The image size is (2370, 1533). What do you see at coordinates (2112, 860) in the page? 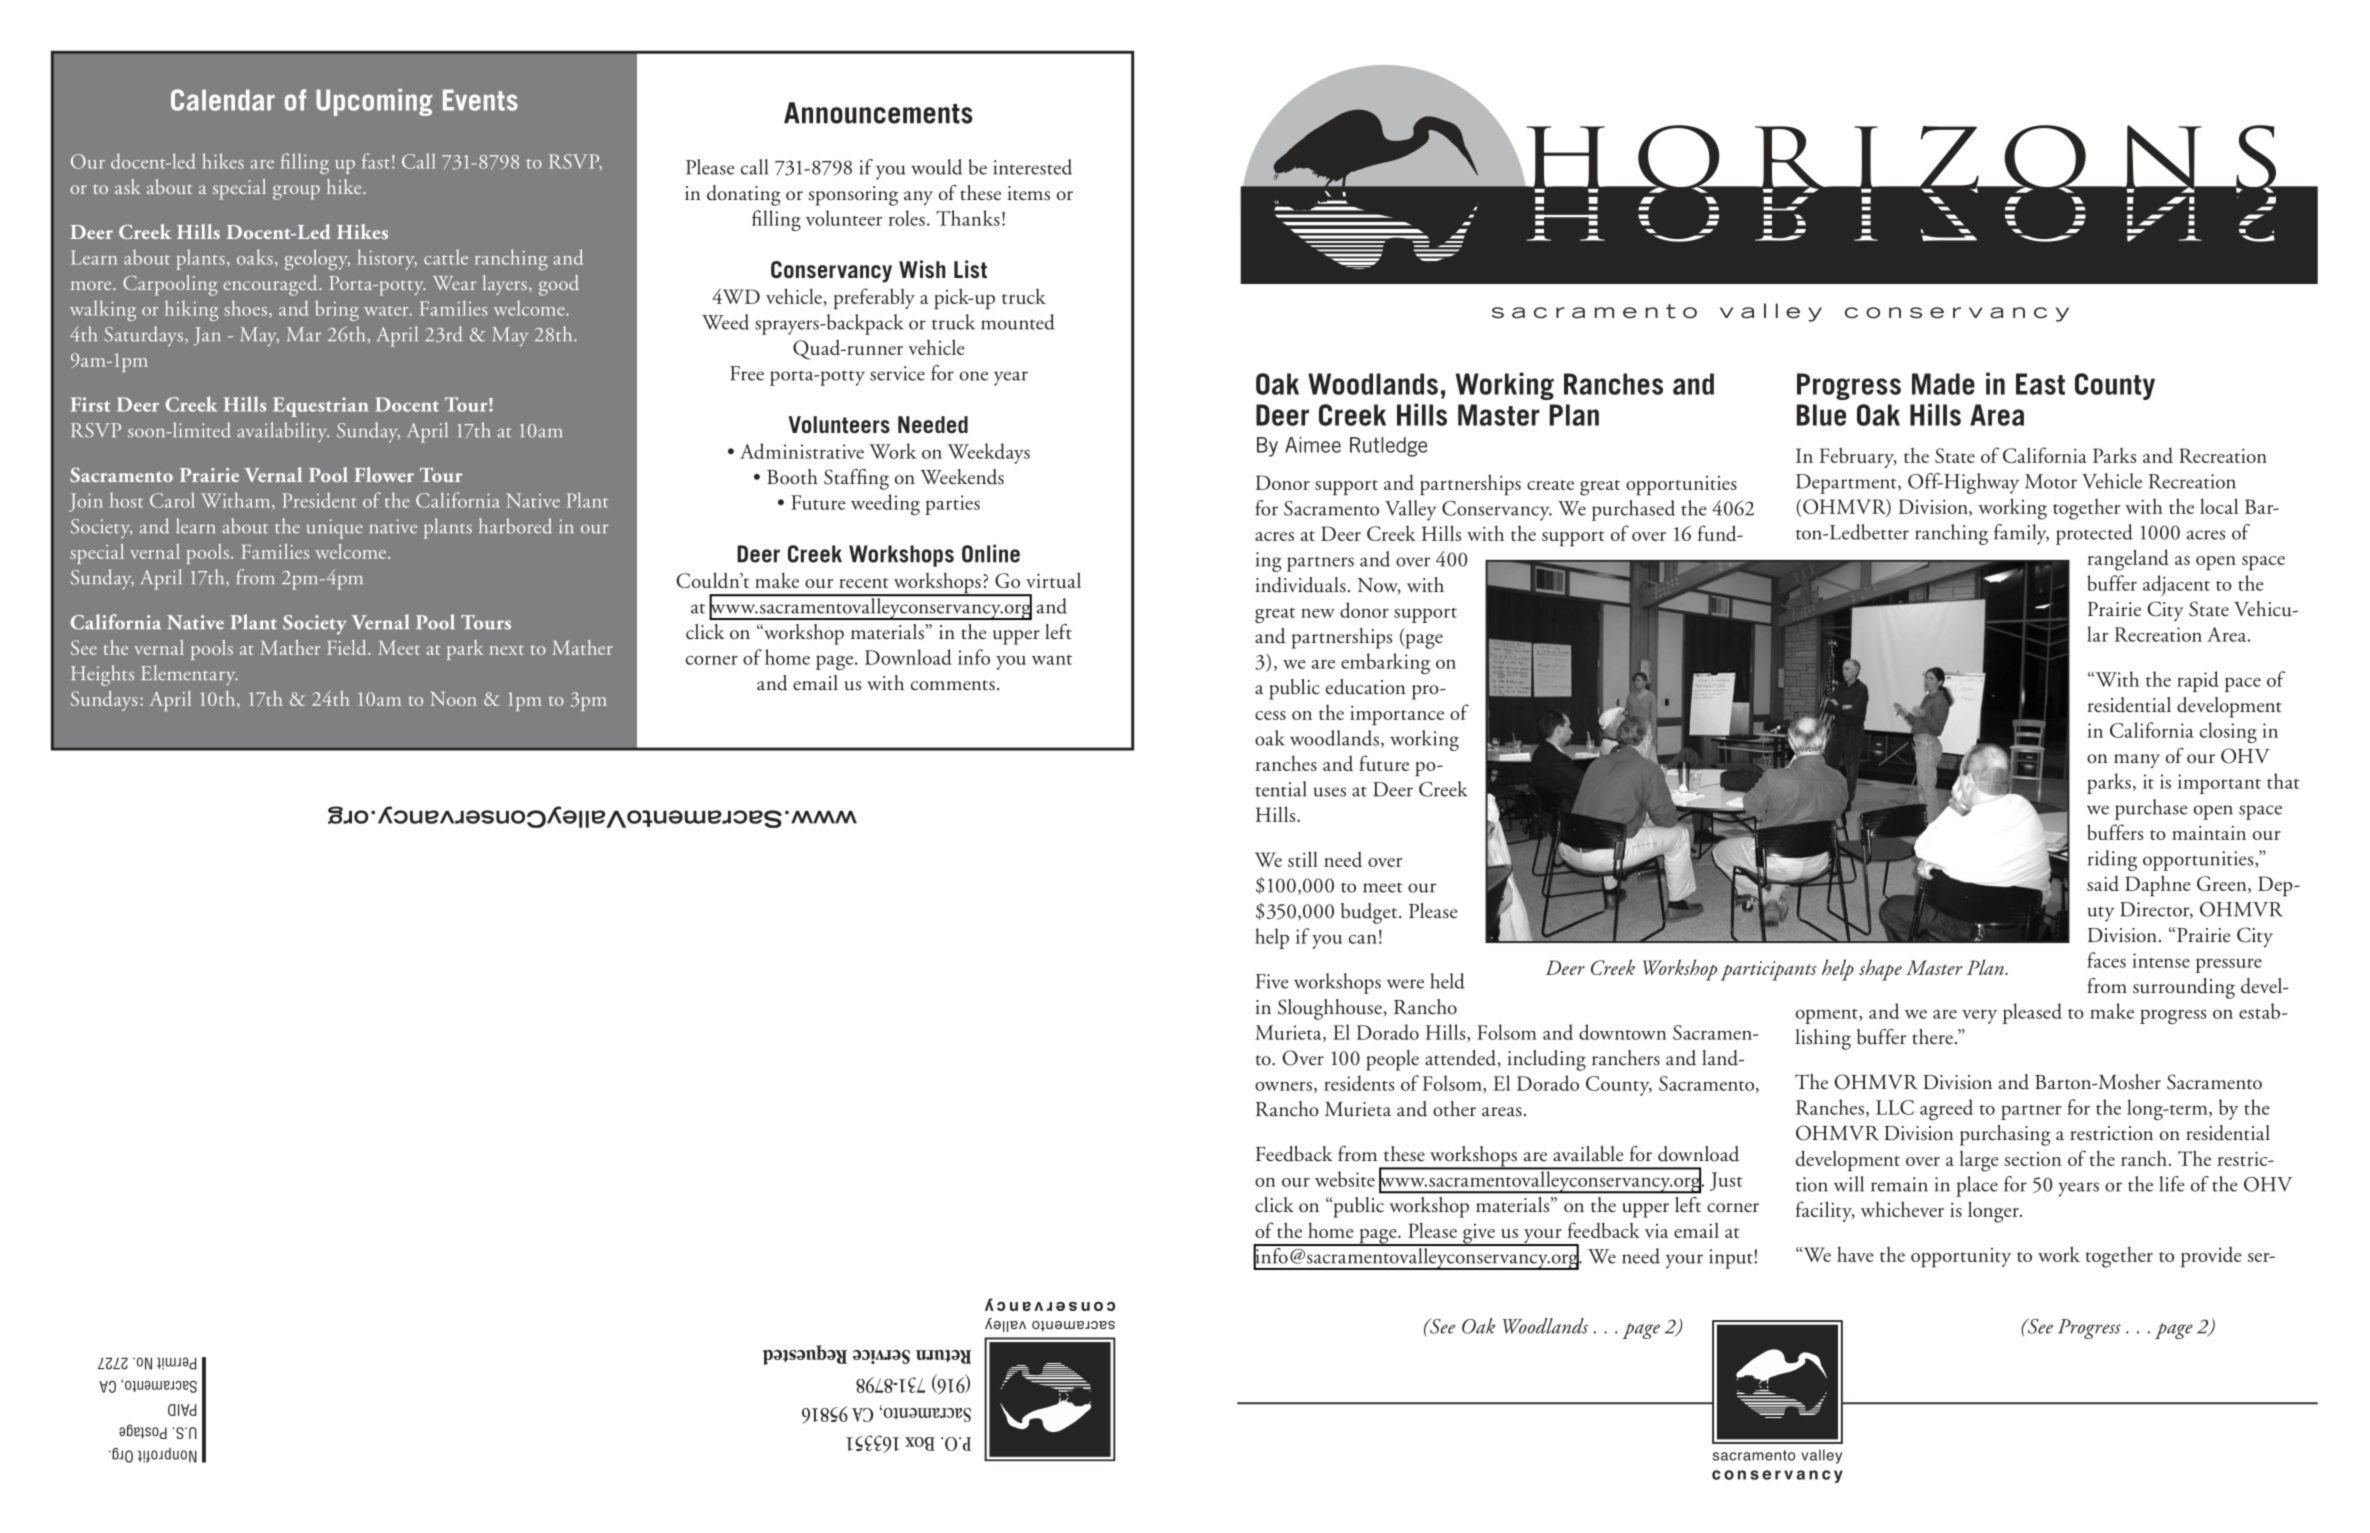
I see `riding` at bounding box center [2112, 860].
